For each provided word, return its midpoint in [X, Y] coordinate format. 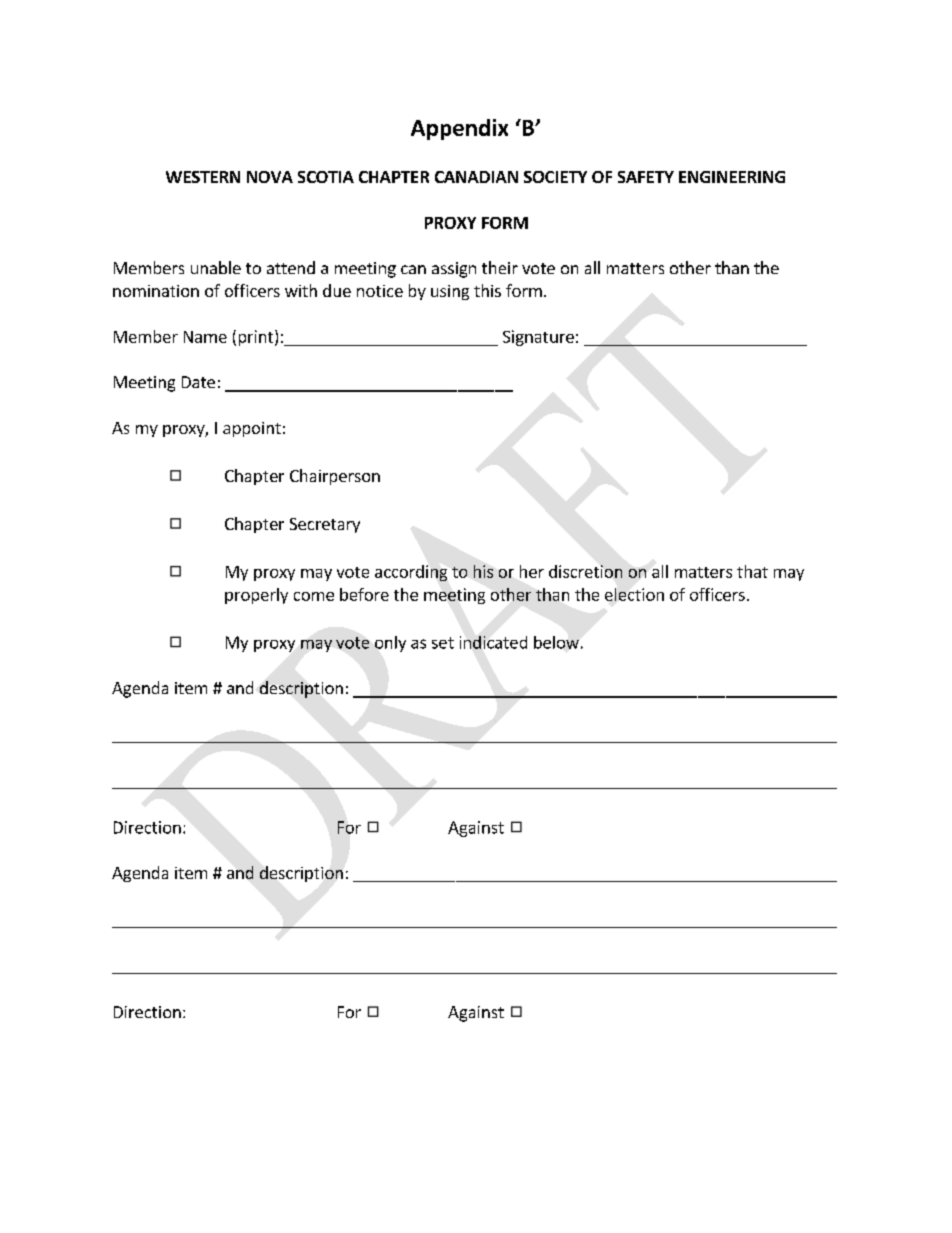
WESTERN [203, 177]
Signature [538, 338]
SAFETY [646, 177]
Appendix [459, 129]
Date [198, 382]
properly [256, 596]
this [487, 290]
